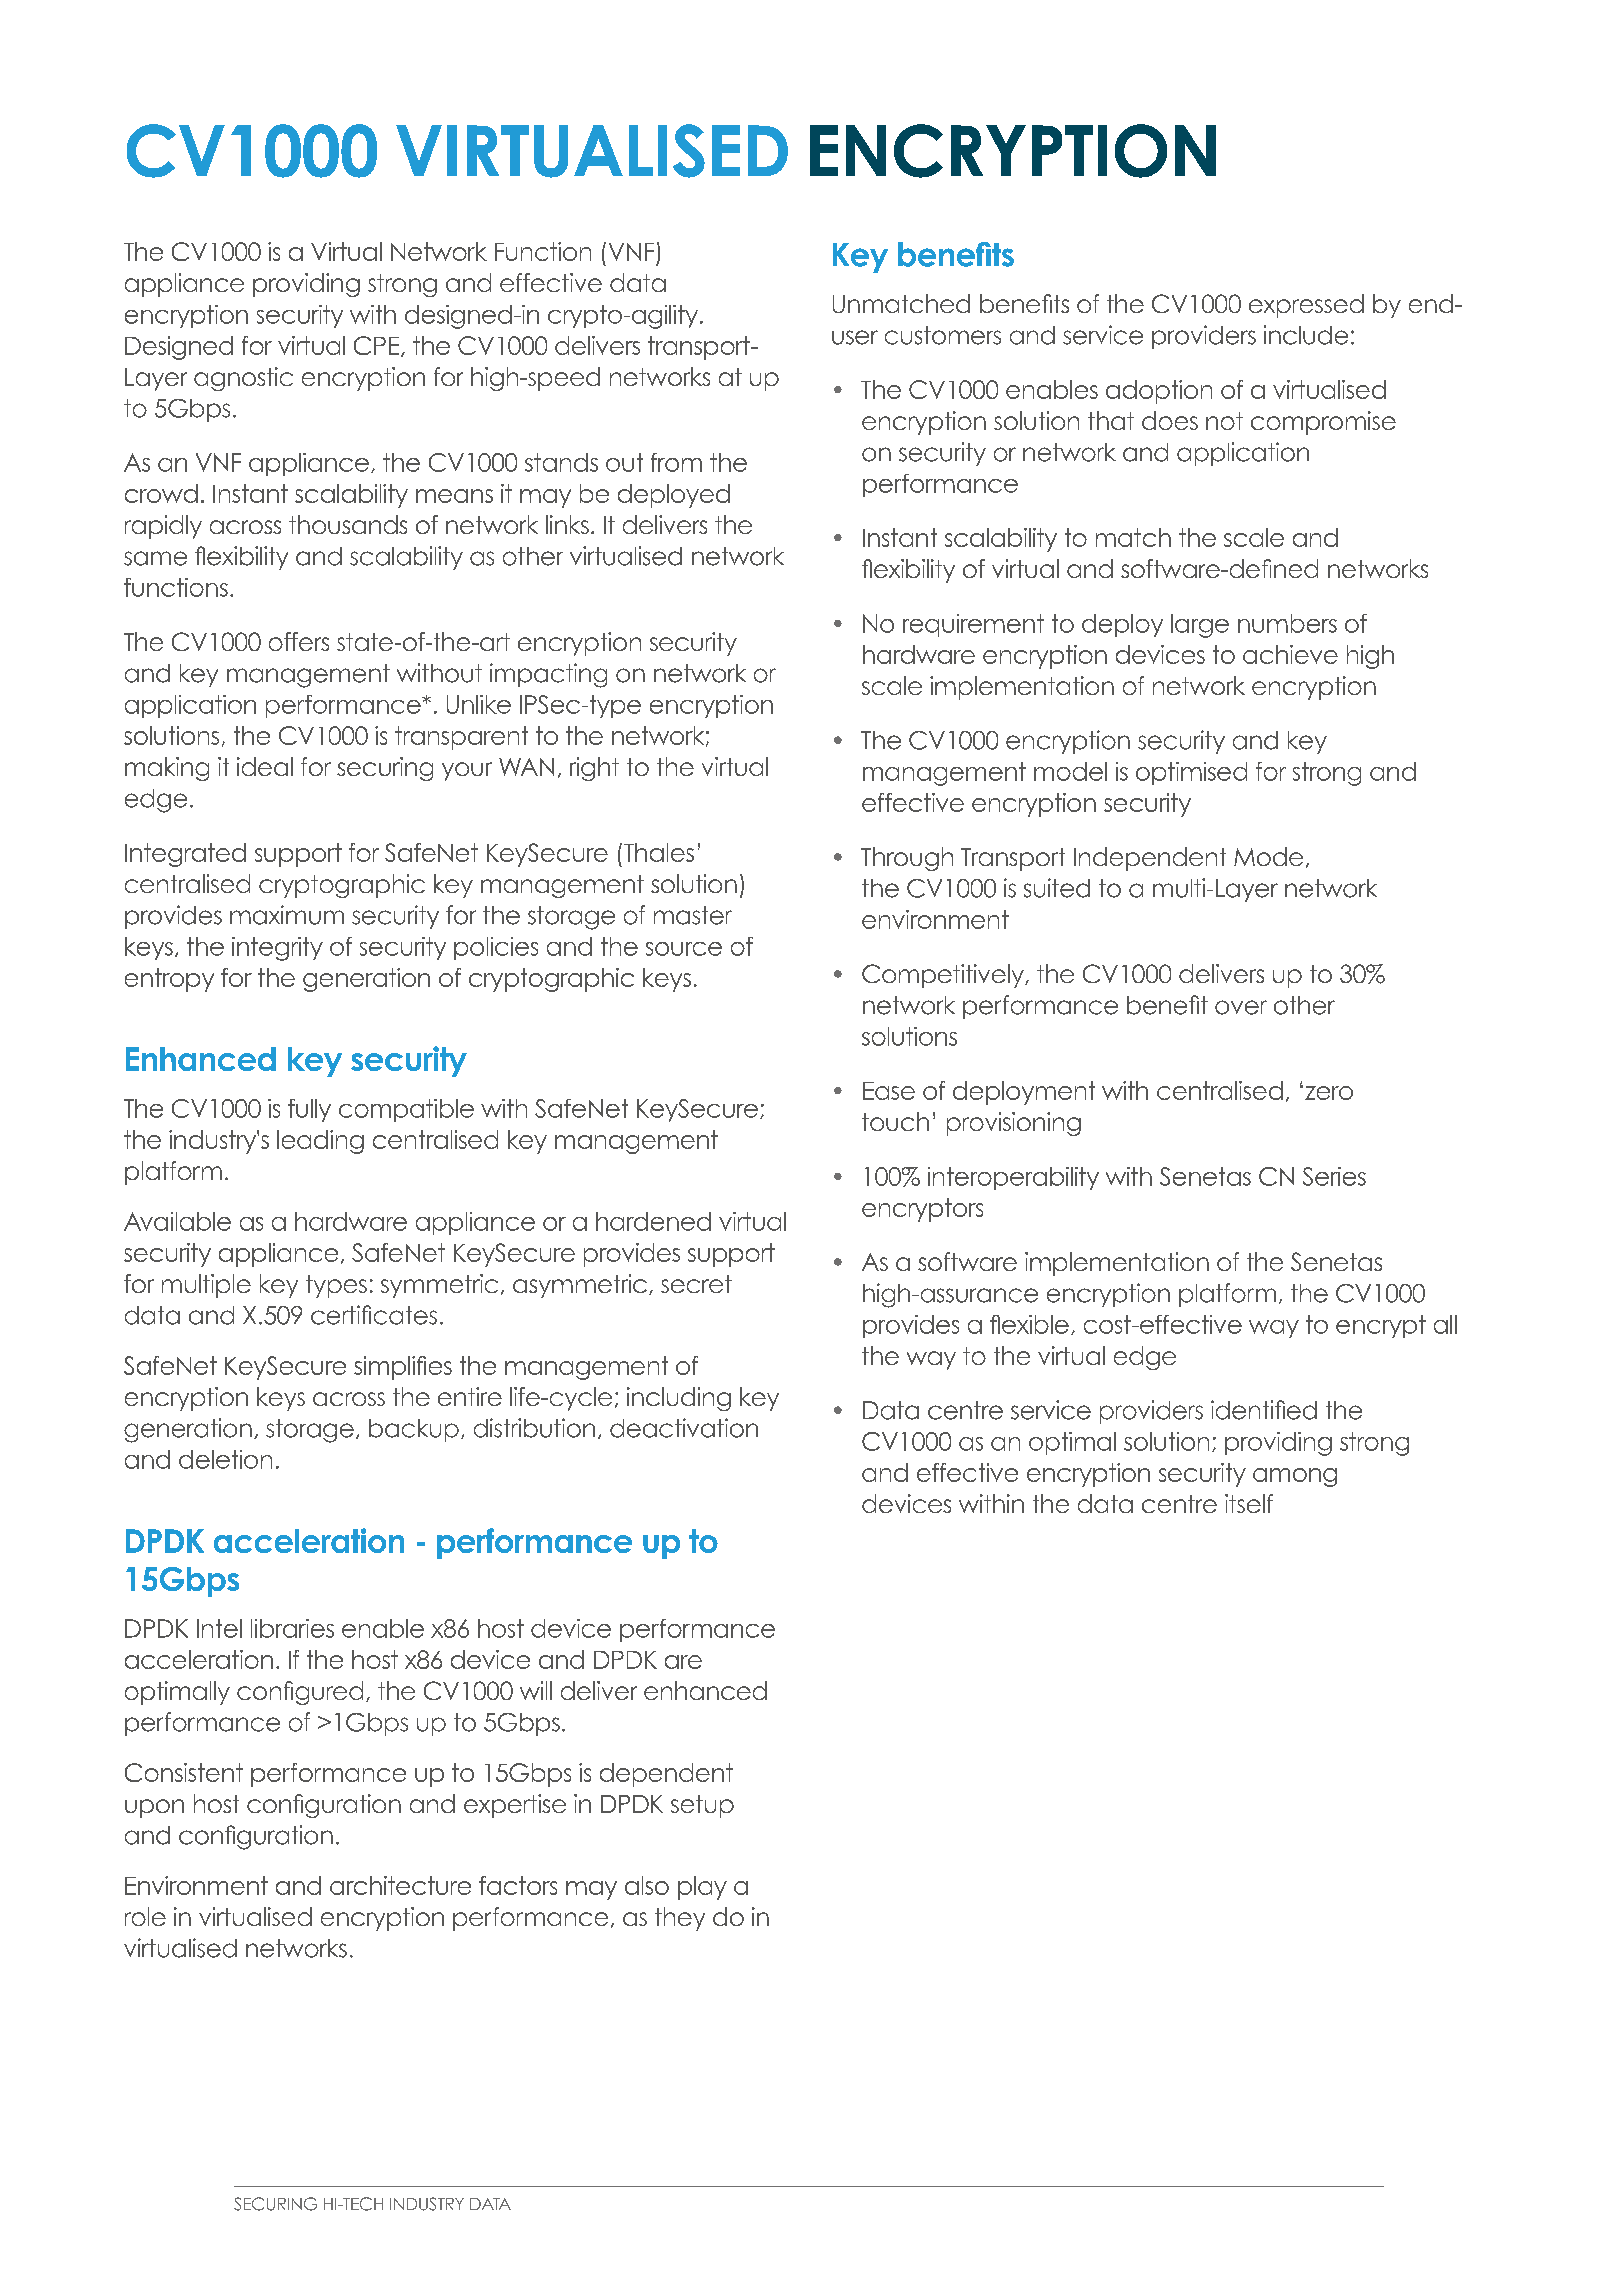 Image resolution: width=1618 pixels, height=2288 pixels. I want to click on from, so click(676, 462).
